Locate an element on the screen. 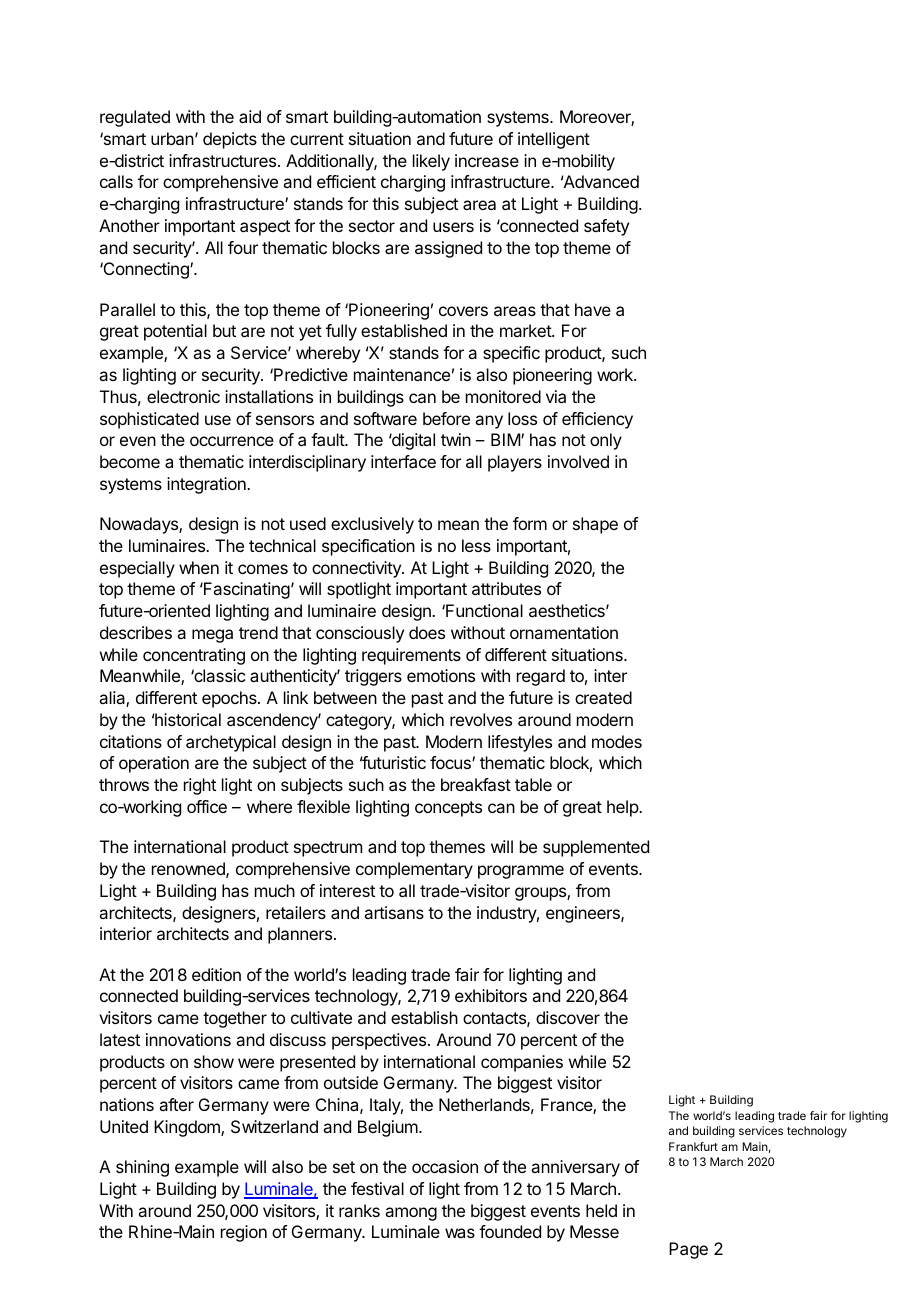 The width and height of the screenshot is (924, 1308). region is located at coordinates (244, 1233).
